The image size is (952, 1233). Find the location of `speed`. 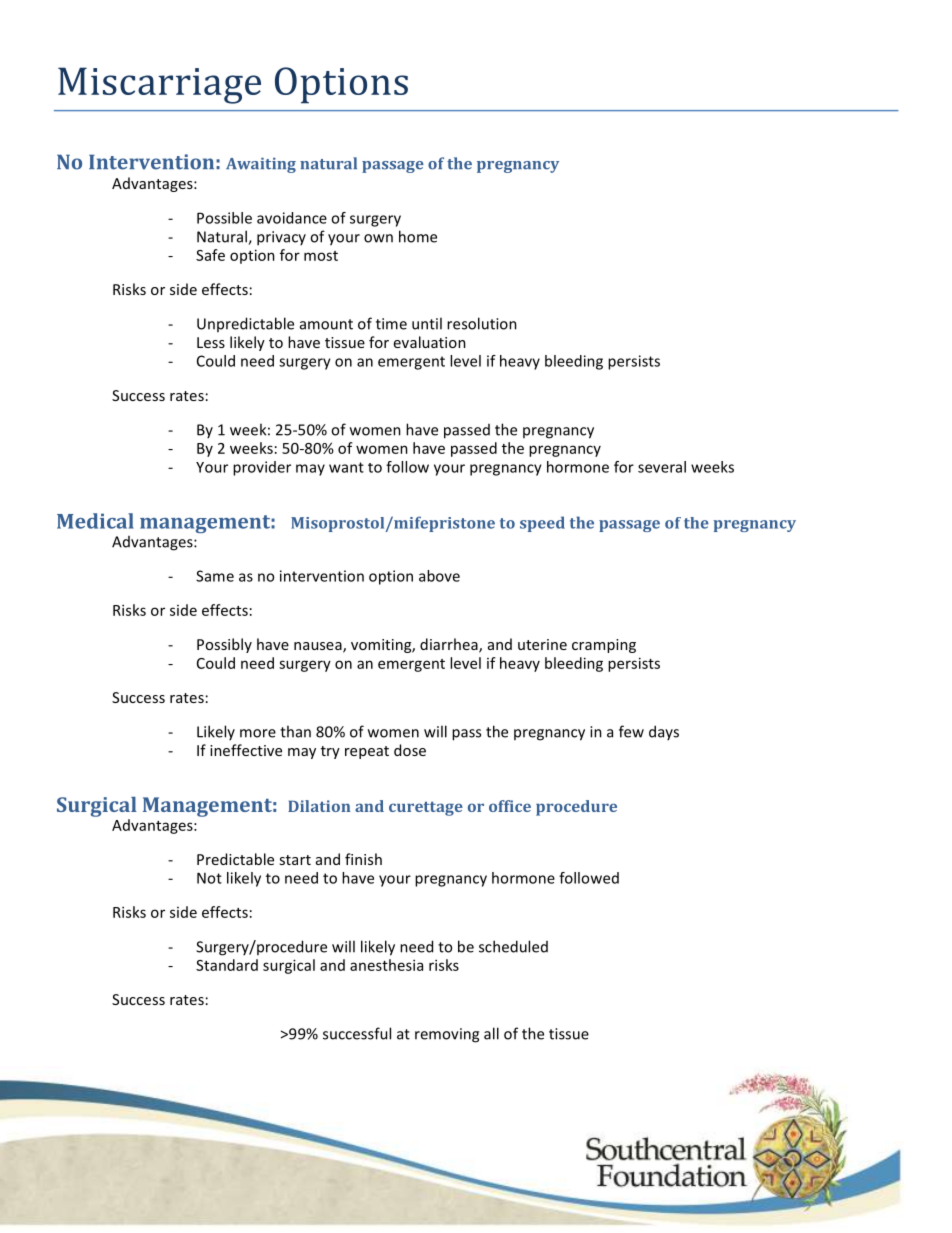

speed is located at coordinates (542, 524).
